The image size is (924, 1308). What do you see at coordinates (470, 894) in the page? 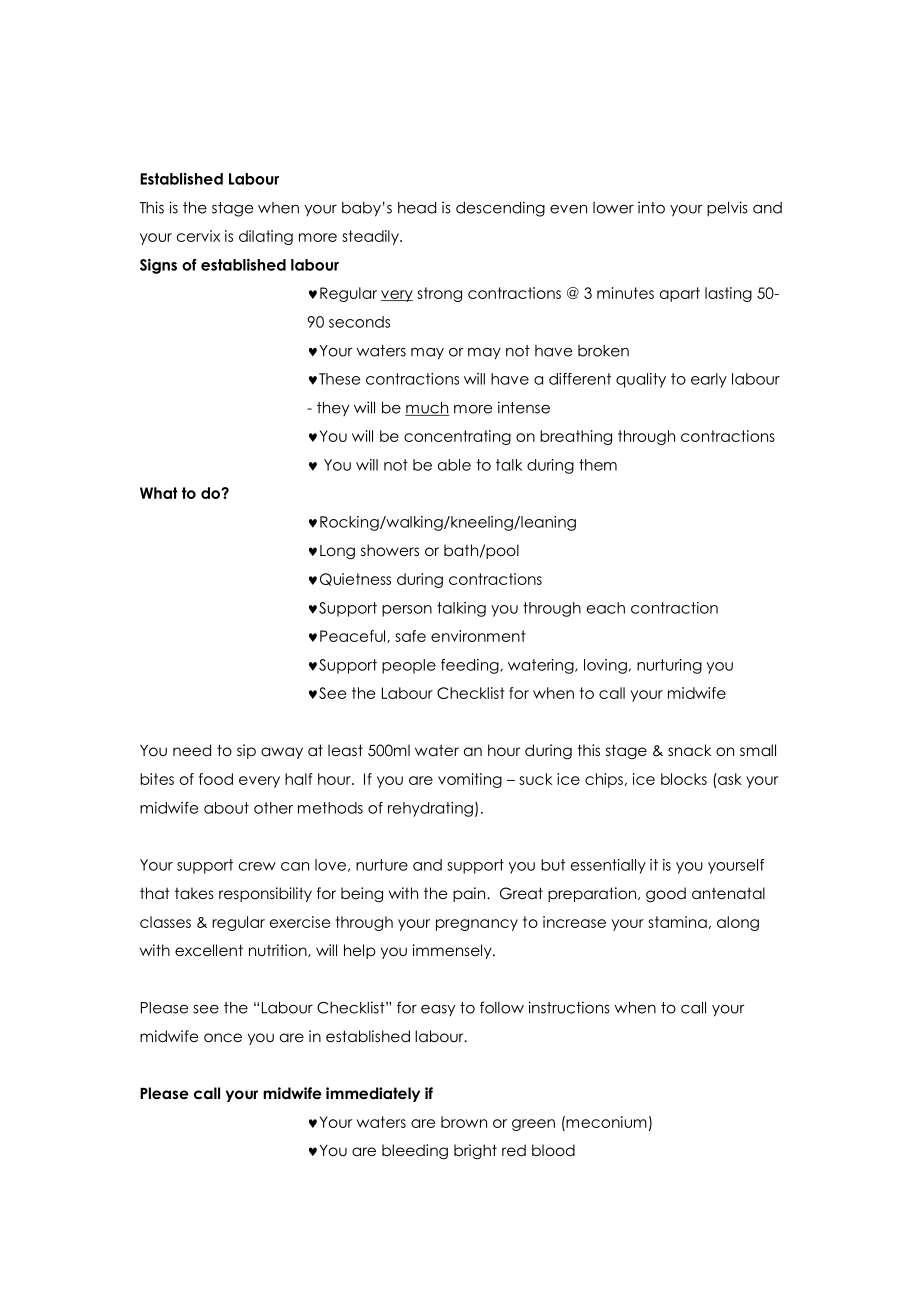
I see `pain` at bounding box center [470, 894].
